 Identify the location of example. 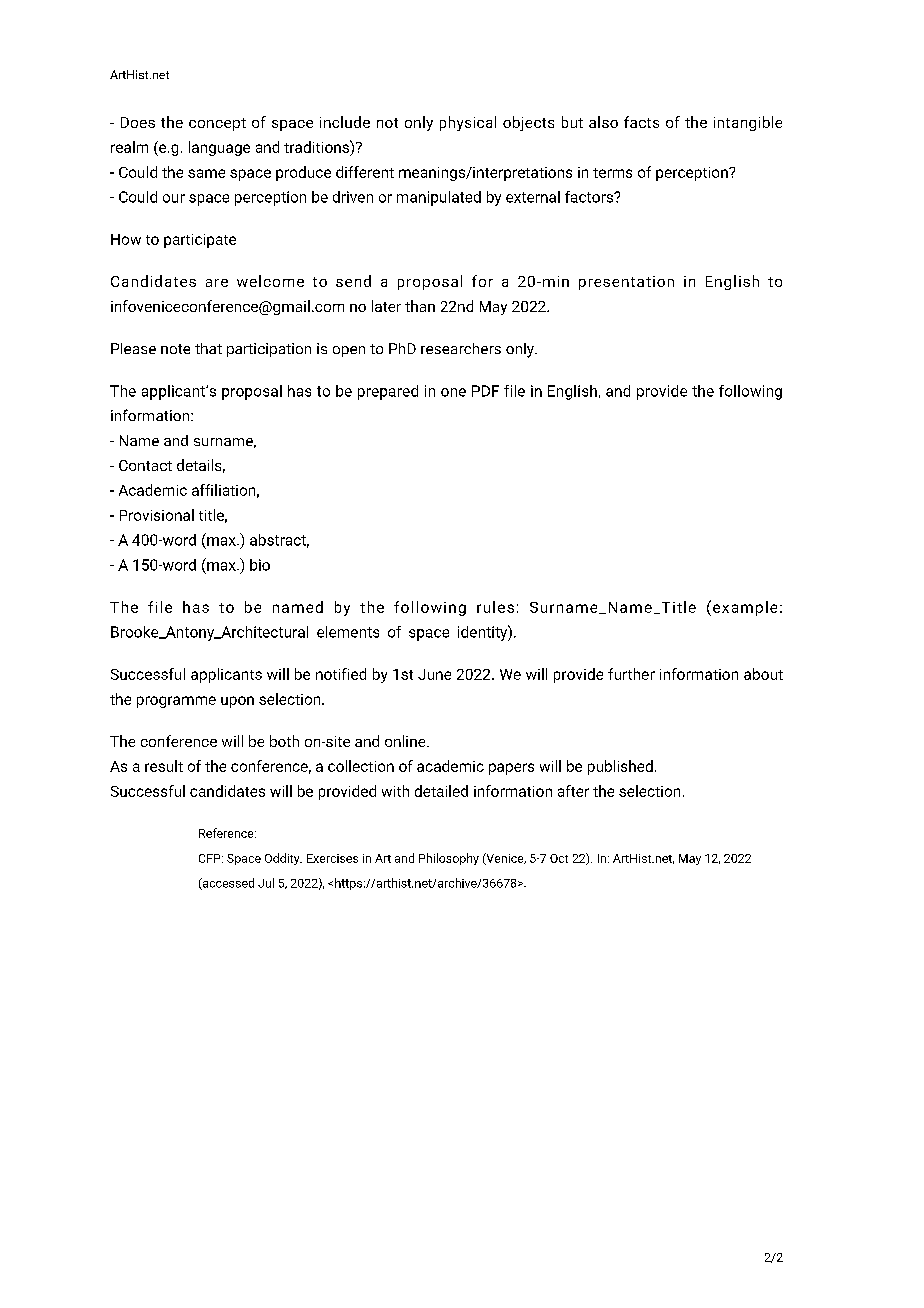
(745, 608).
